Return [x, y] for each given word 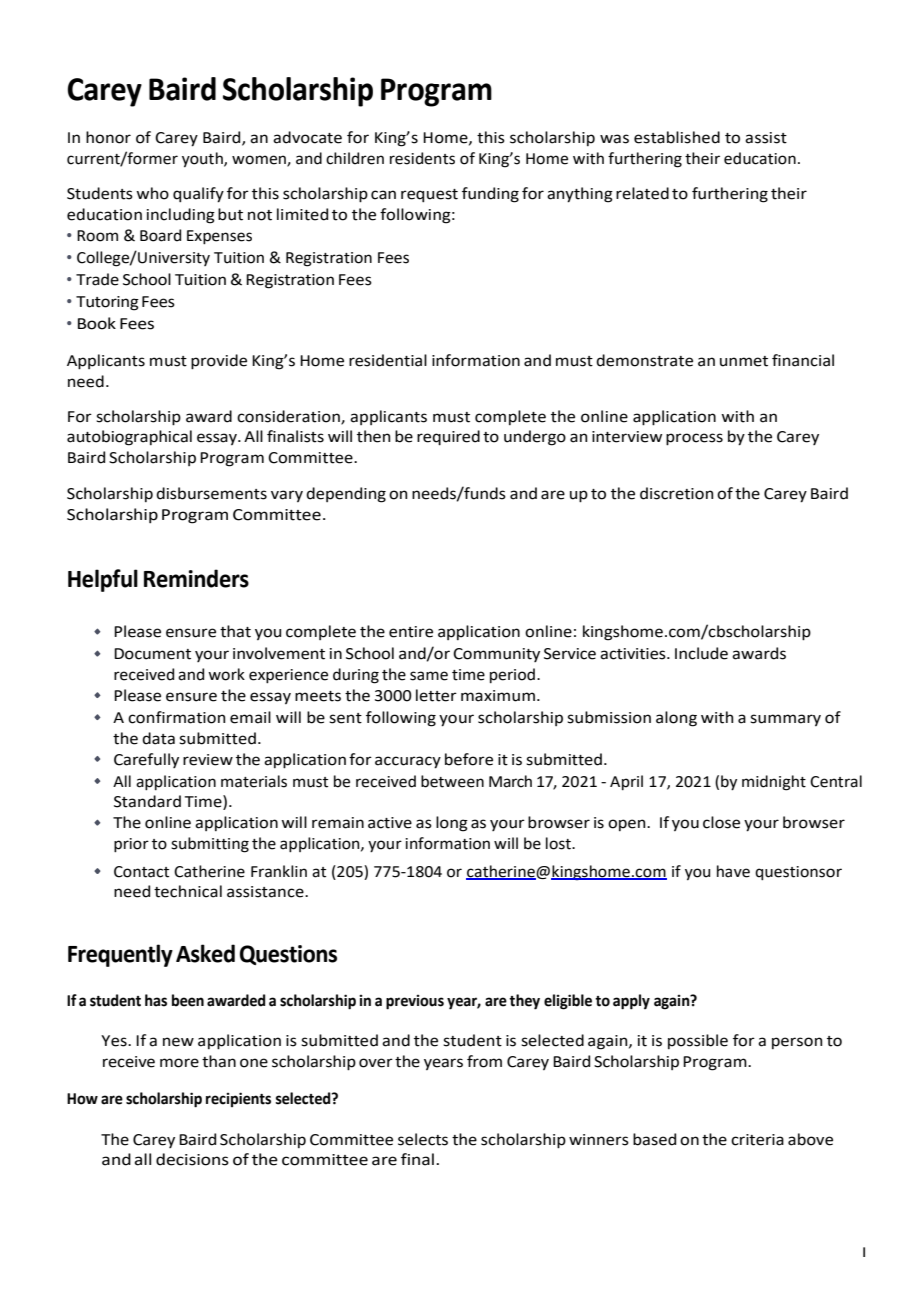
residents [422, 158]
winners [599, 1140]
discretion [677, 493]
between [452, 781]
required [448, 438]
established [677, 137]
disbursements [211, 493]
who [152, 193]
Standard [147, 801]
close [721, 822]
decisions [192, 1159]
